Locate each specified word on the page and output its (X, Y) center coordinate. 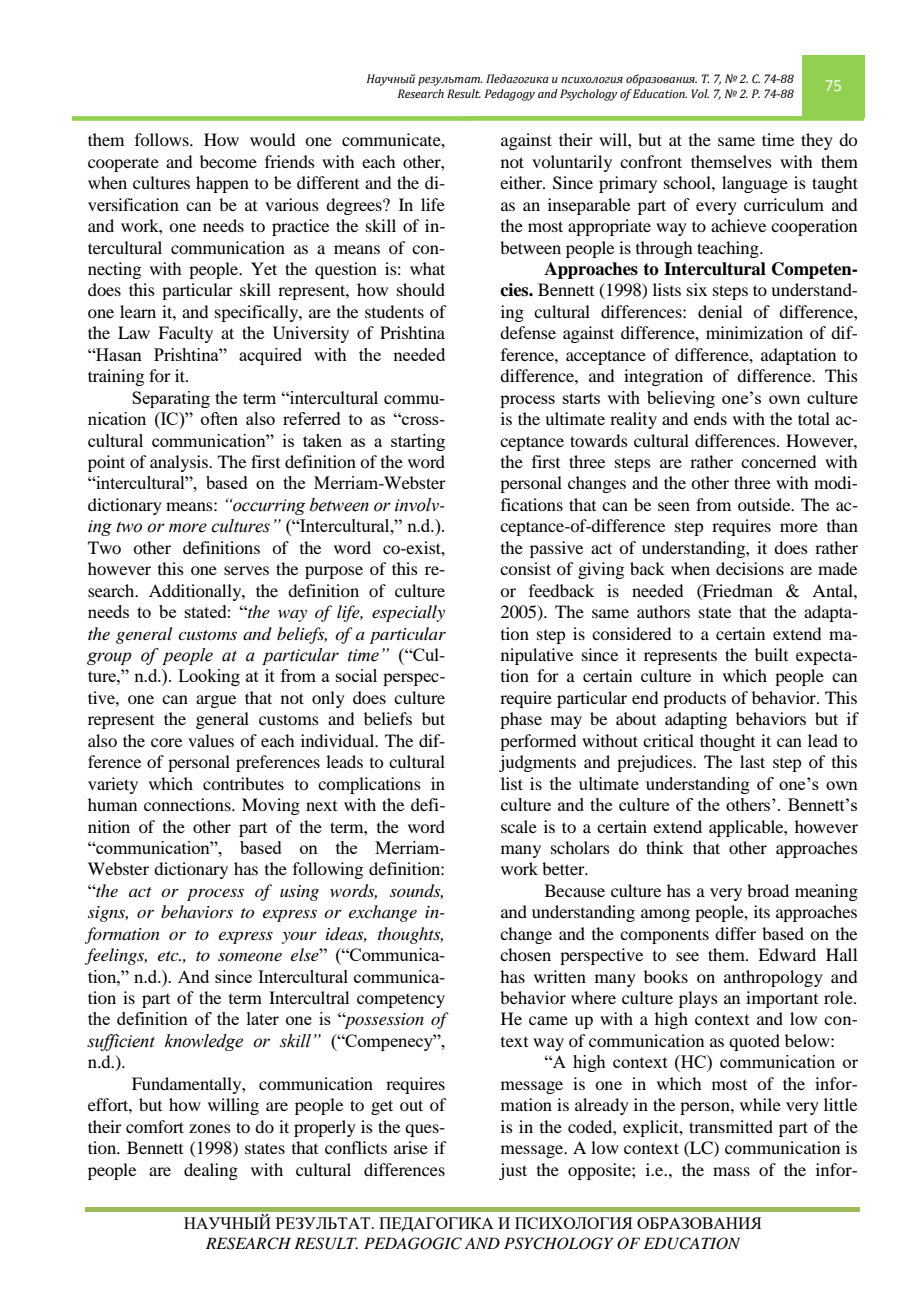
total (814, 418)
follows (163, 139)
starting (418, 442)
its (762, 911)
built (771, 654)
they (817, 141)
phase (521, 720)
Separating (171, 399)
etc (169, 956)
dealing (211, 1171)
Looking (209, 677)
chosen (525, 954)
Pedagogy (509, 95)
